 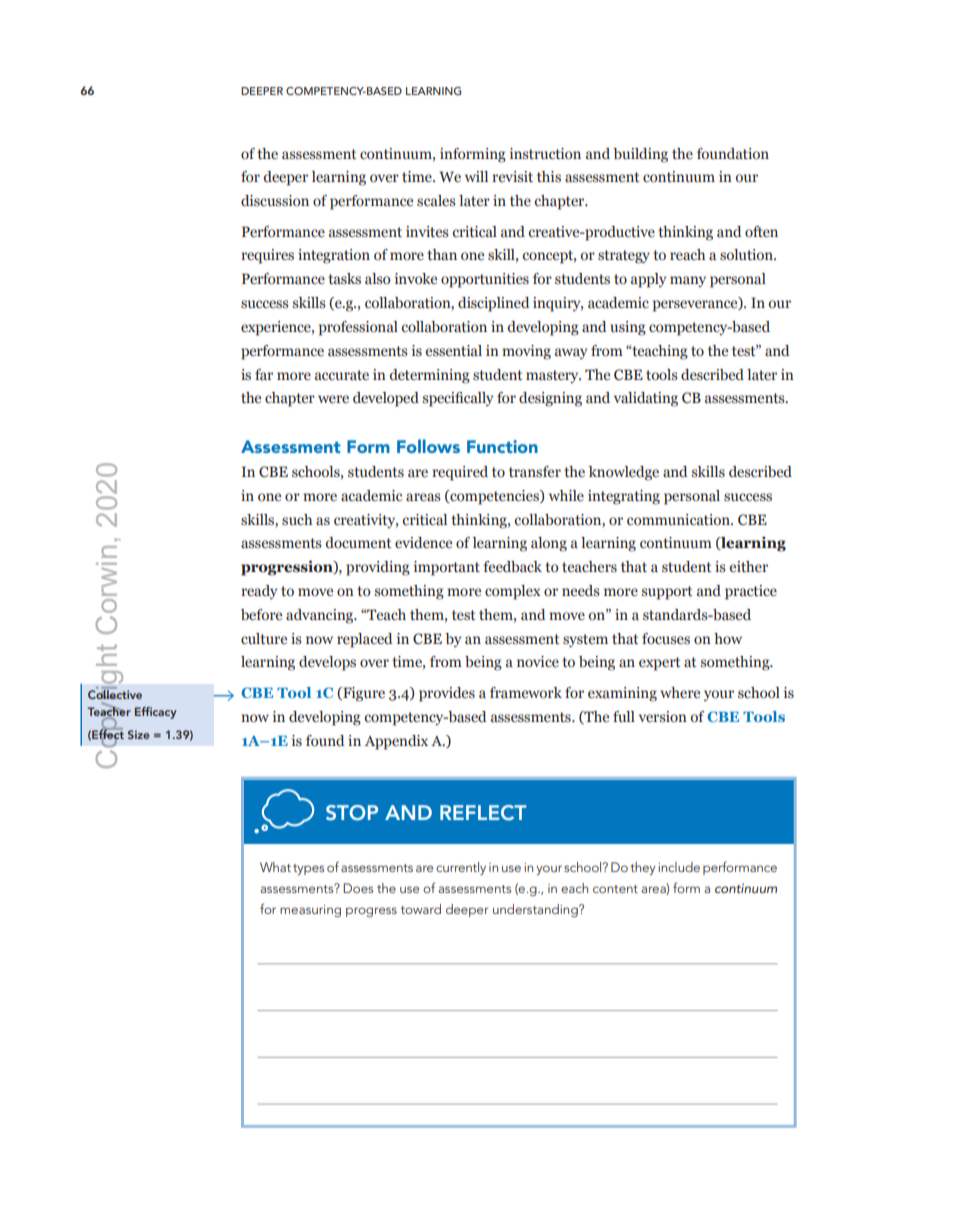 I want to click on building, so click(x=640, y=155).
